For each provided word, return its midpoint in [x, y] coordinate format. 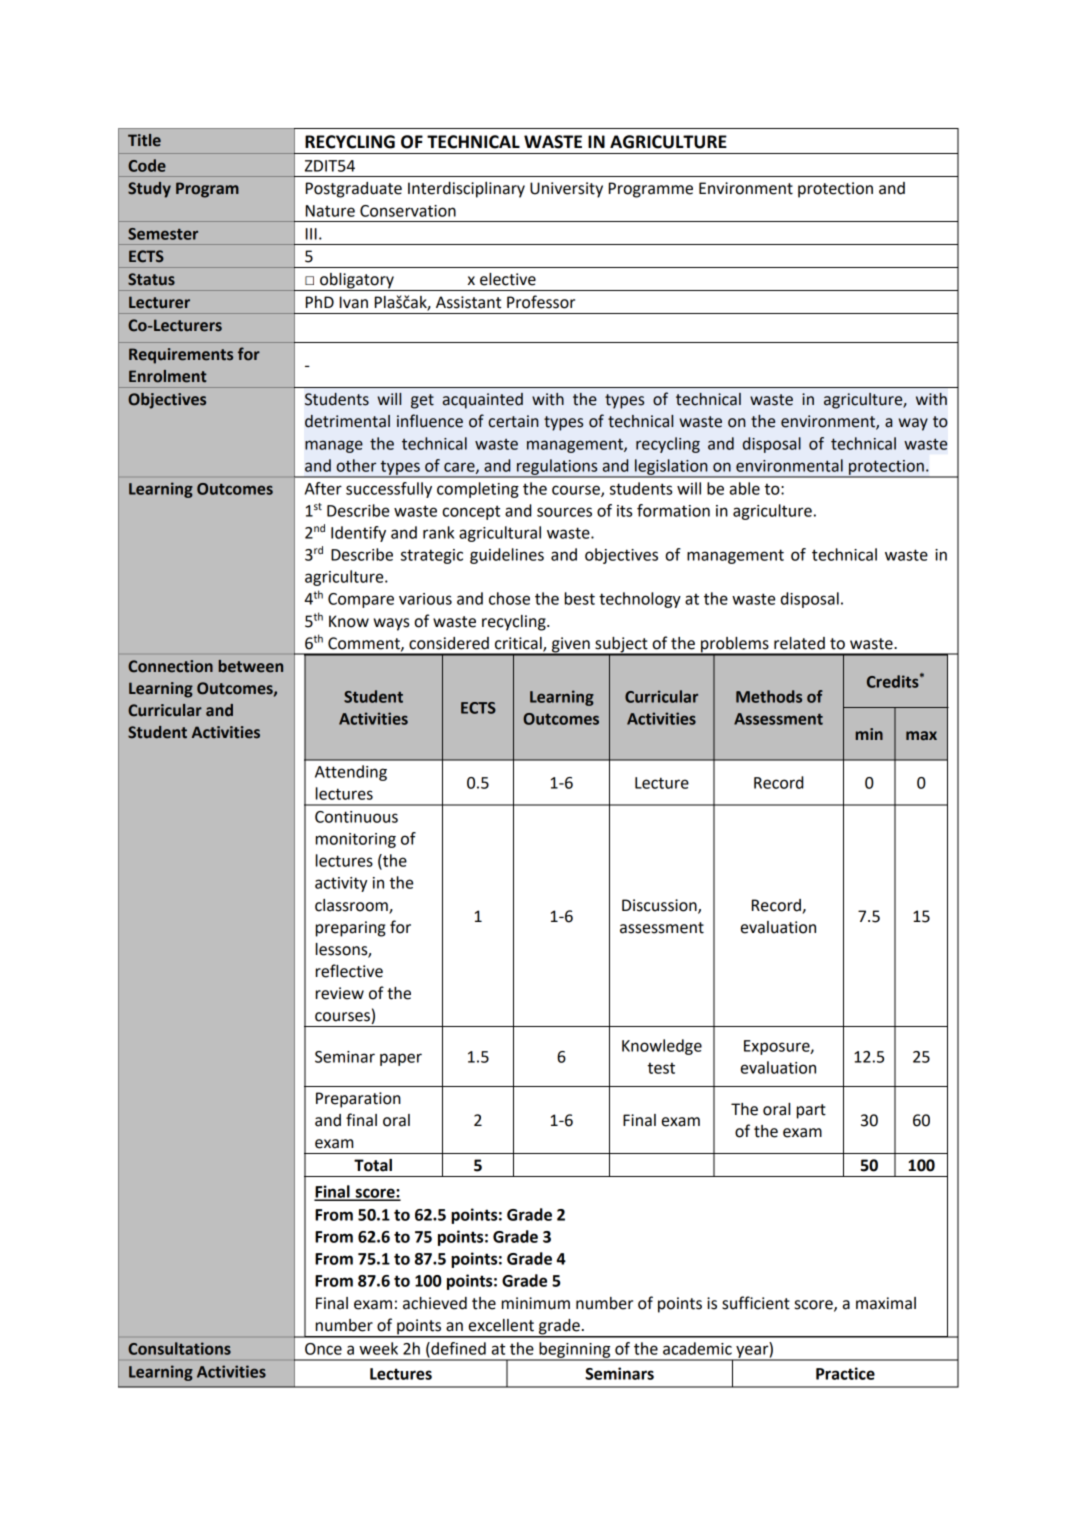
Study [149, 190]
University [566, 190]
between [251, 666]
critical [519, 644]
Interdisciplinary [466, 190]
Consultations [179, 1348]
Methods [769, 696]
